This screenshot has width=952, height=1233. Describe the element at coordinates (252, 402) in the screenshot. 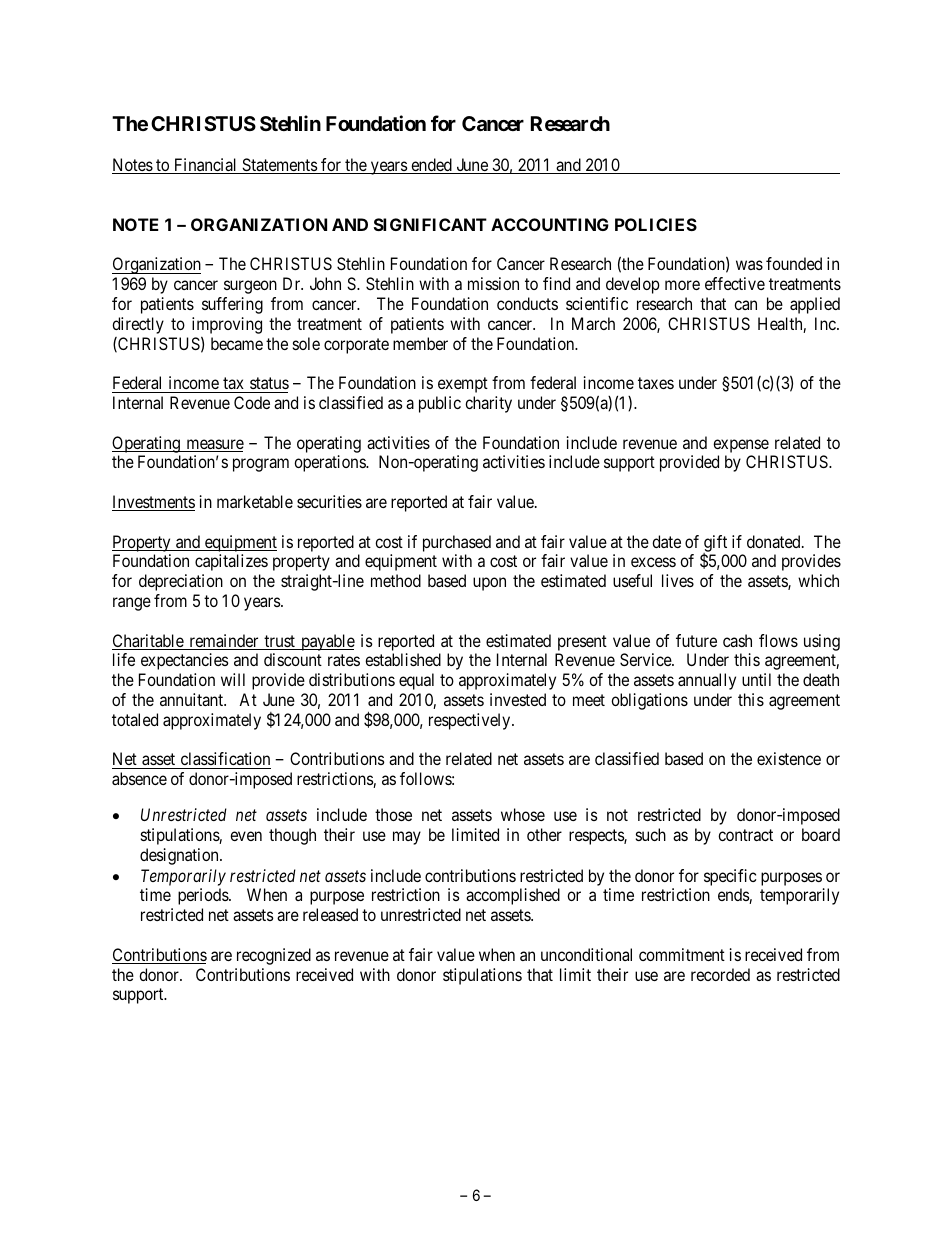

I see `Code` at that location.
